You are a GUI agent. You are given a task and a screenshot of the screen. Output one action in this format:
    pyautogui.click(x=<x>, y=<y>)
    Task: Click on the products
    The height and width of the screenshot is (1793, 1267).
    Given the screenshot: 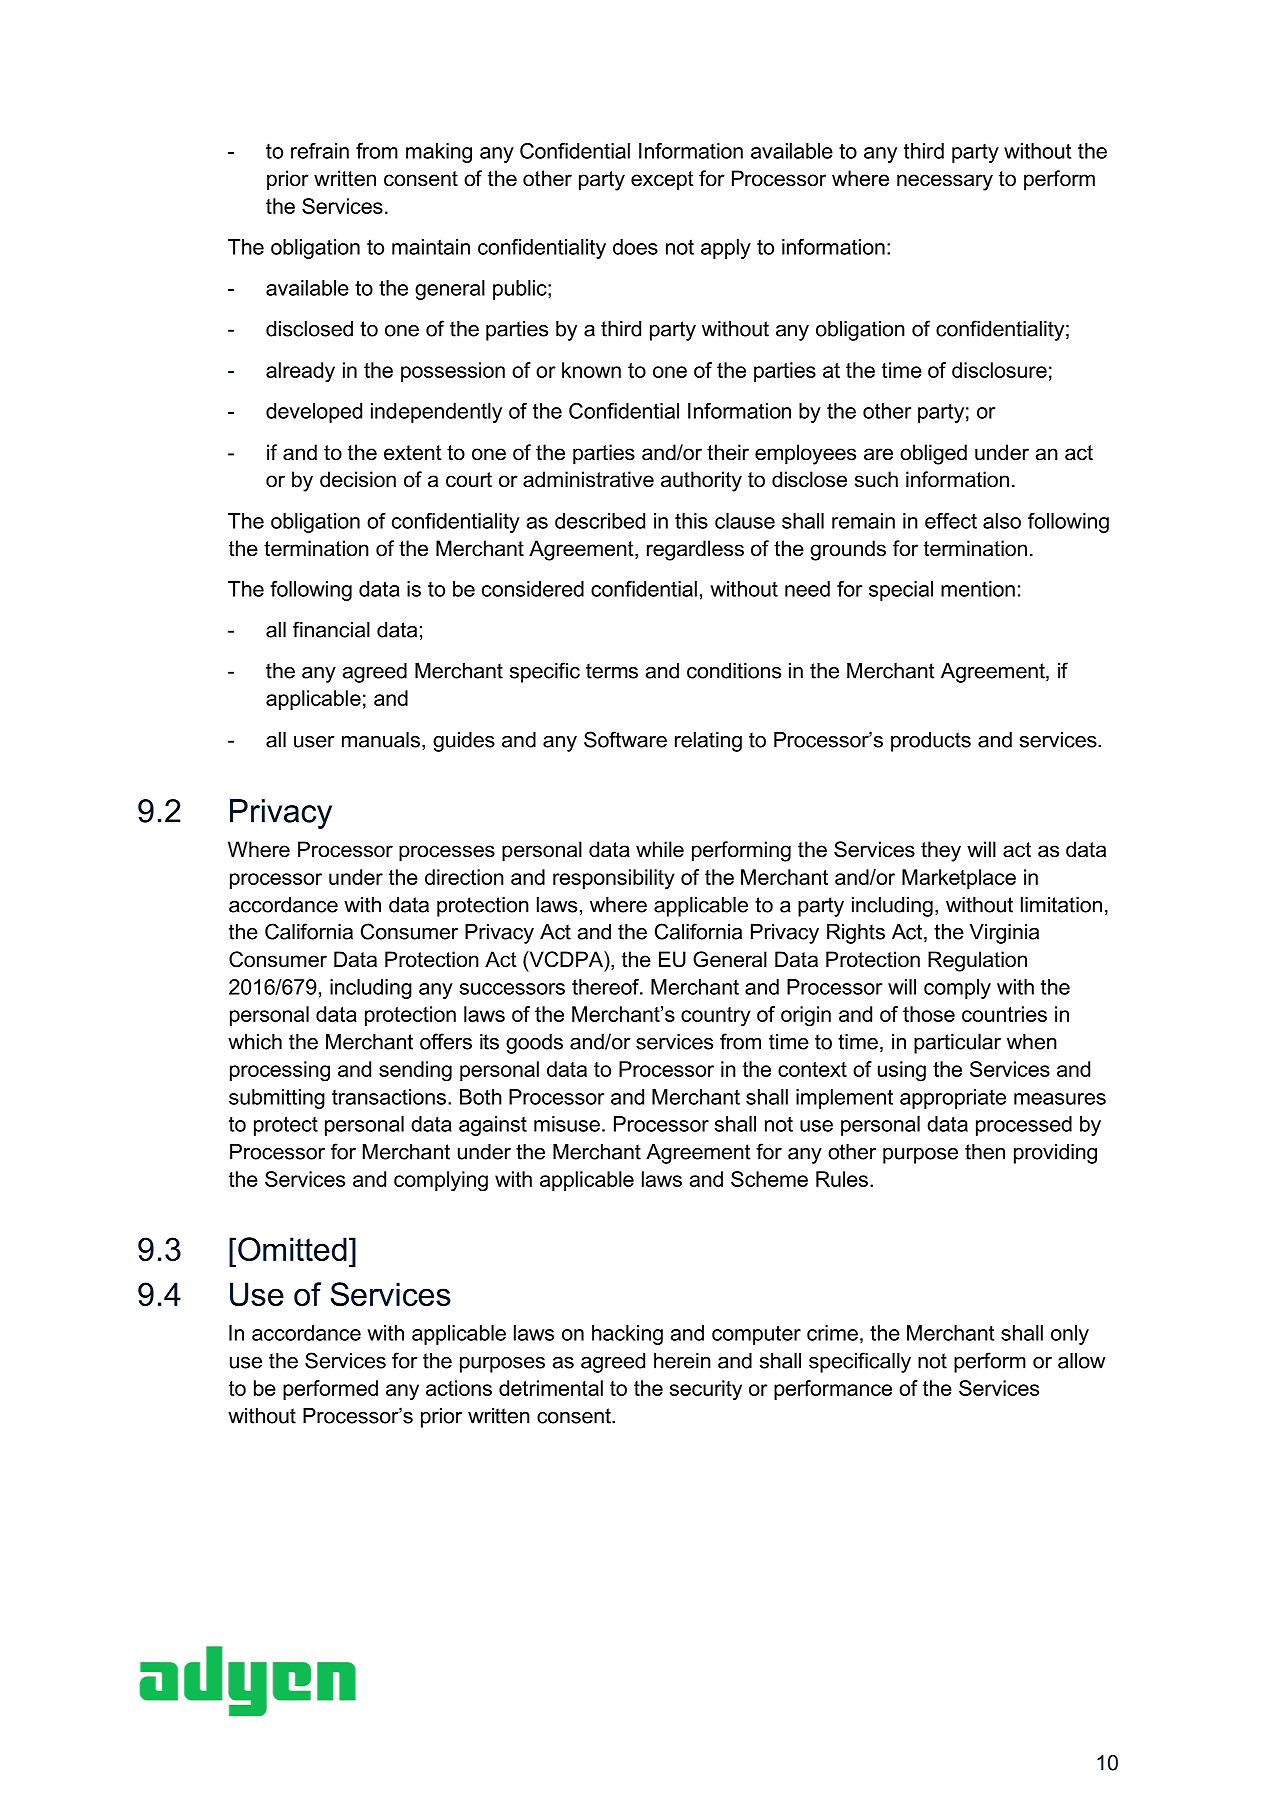 What is the action you would take?
    pyautogui.click(x=931, y=742)
